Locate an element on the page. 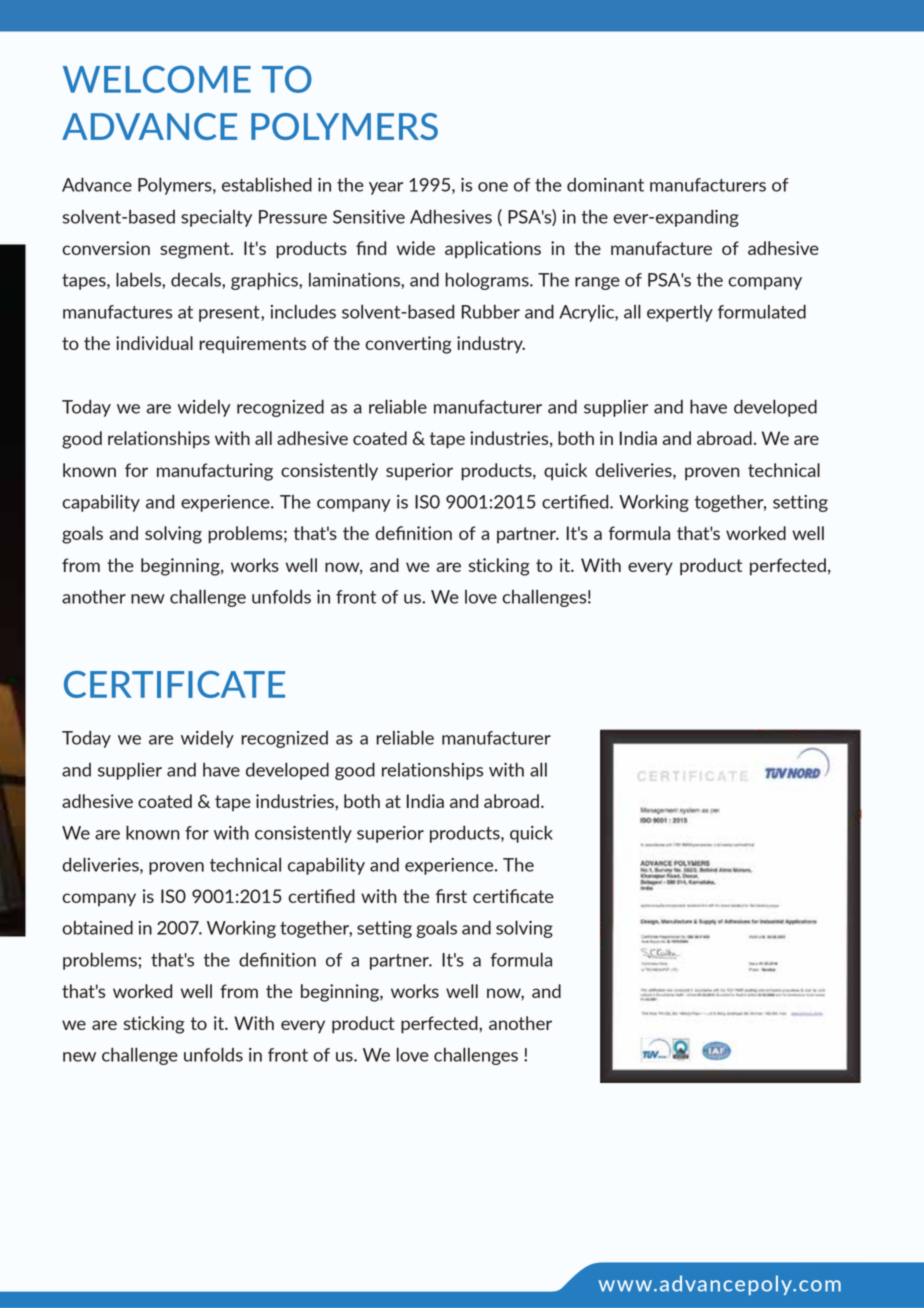  Rubber is located at coordinates (491, 311).
